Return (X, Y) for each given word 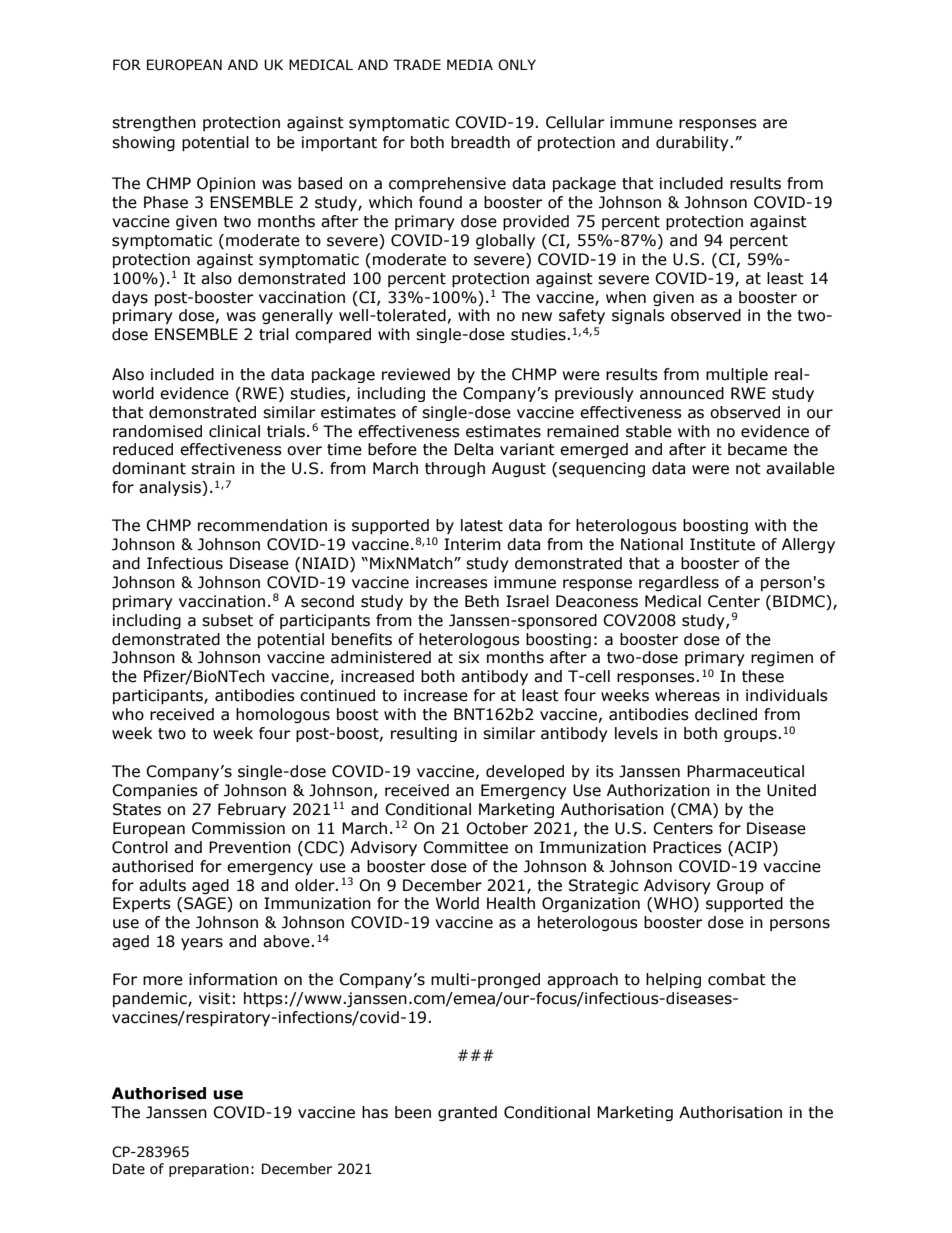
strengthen (154, 123)
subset (227, 620)
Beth (482, 601)
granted (467, 1113)
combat (737, 979)
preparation (209, 1170)
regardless (679, 583)
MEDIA (470, 64)
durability (693, 143)
